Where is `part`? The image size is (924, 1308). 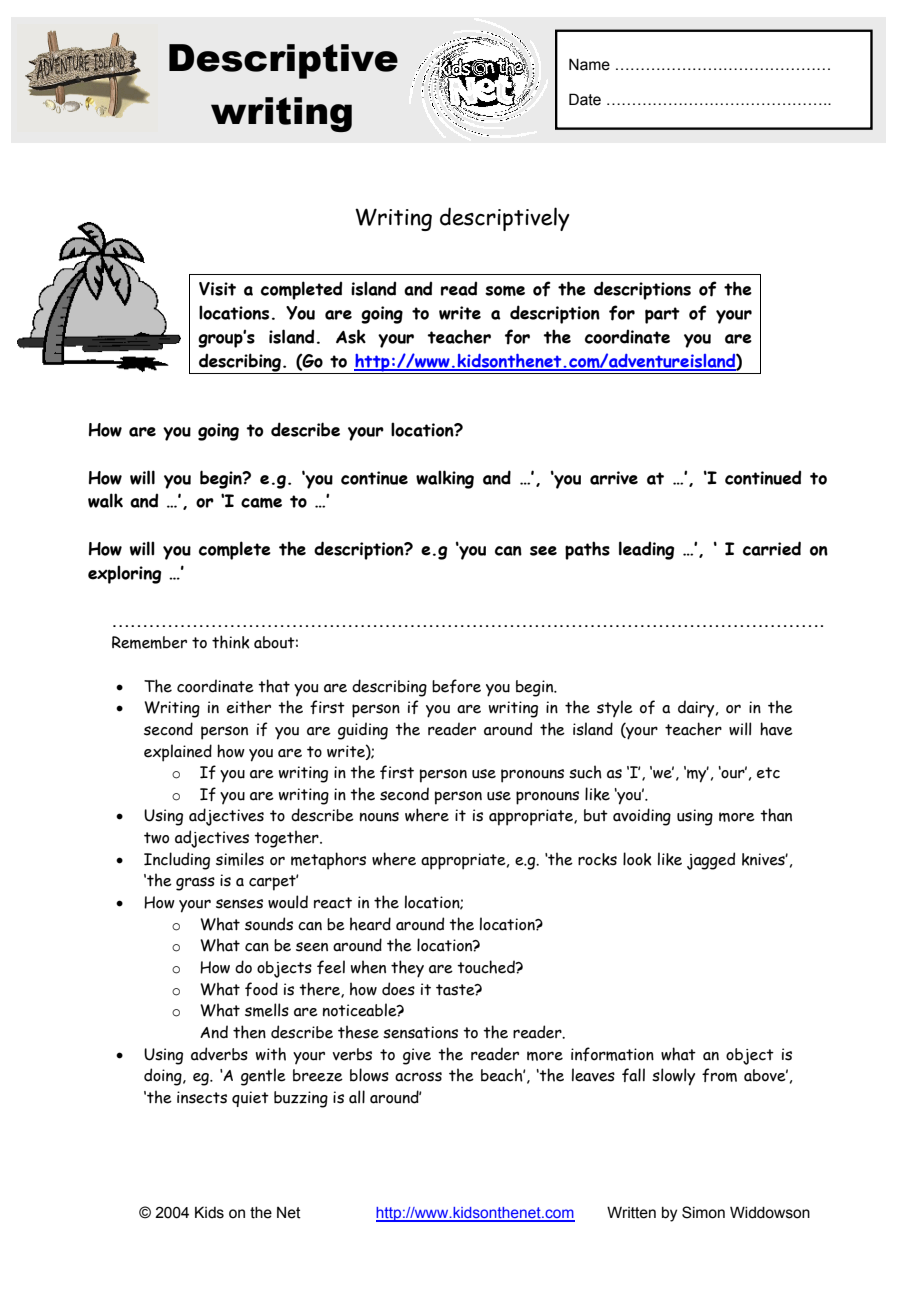 part is located at coordinates (662, 315).
